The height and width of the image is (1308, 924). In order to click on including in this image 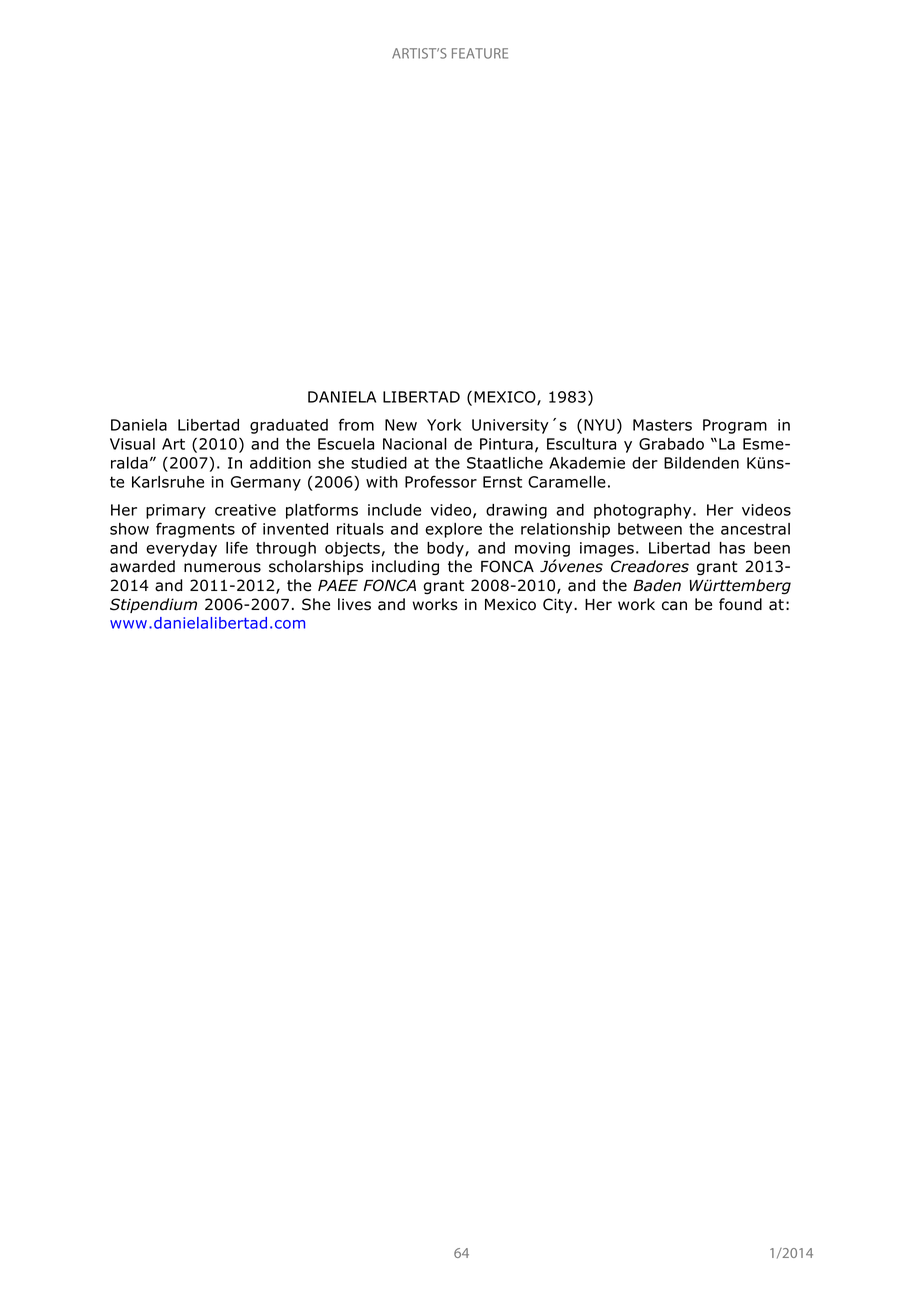, I will do `click(405, 567)`.
